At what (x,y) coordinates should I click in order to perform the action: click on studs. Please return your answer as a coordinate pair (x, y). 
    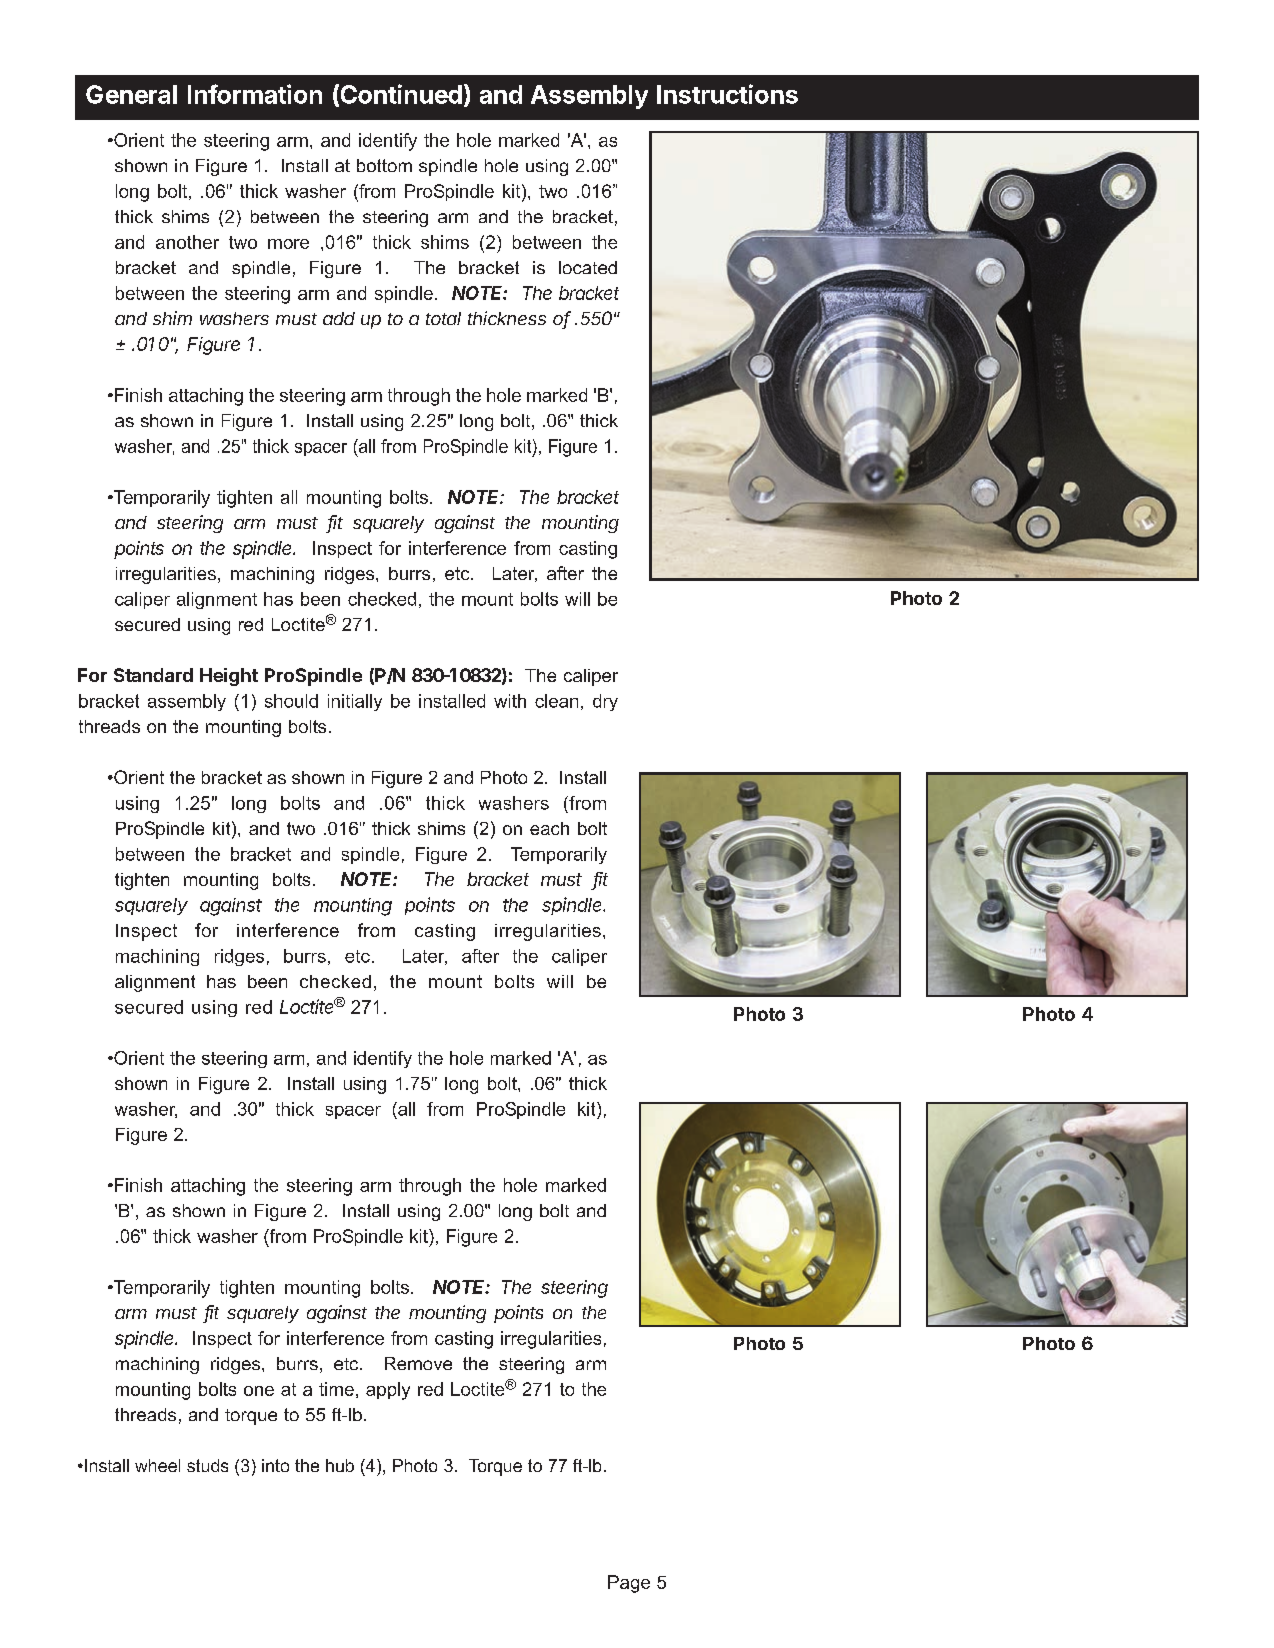
    Looking at the image, I should click on (207, 1465).
